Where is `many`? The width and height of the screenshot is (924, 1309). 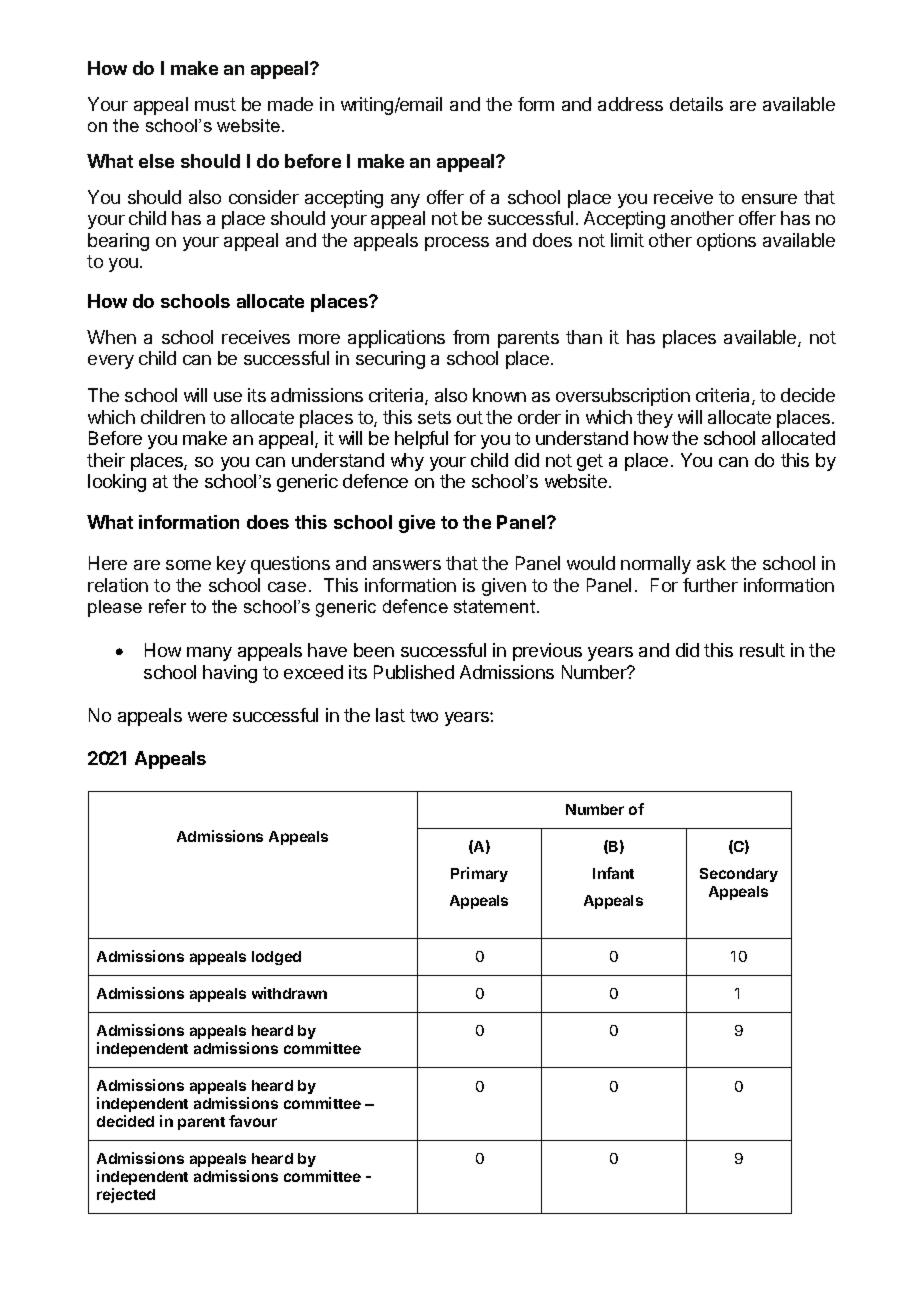 many is located at coordinates (209, 654).
